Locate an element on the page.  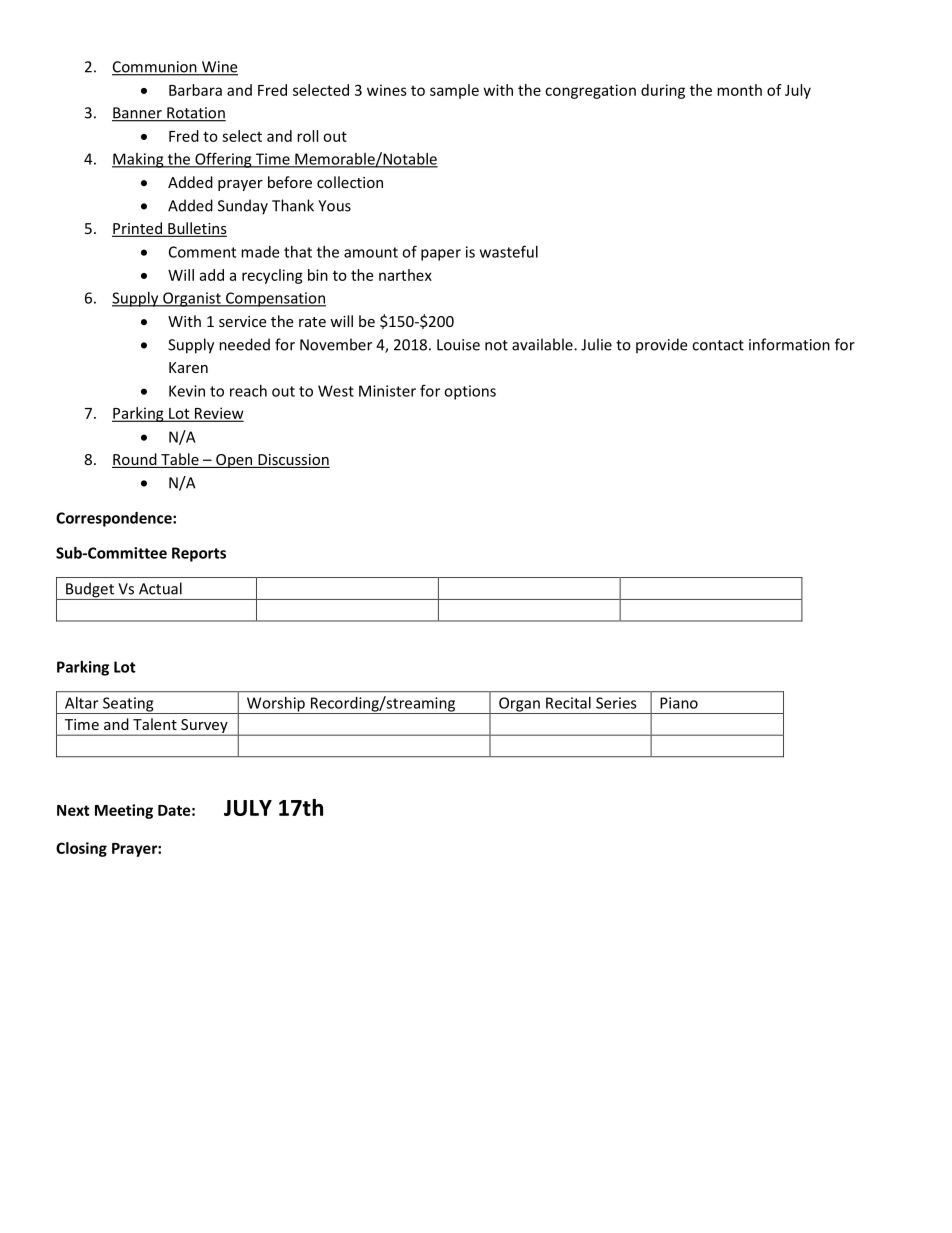
Meeting is located at coordinates (124, 811).
